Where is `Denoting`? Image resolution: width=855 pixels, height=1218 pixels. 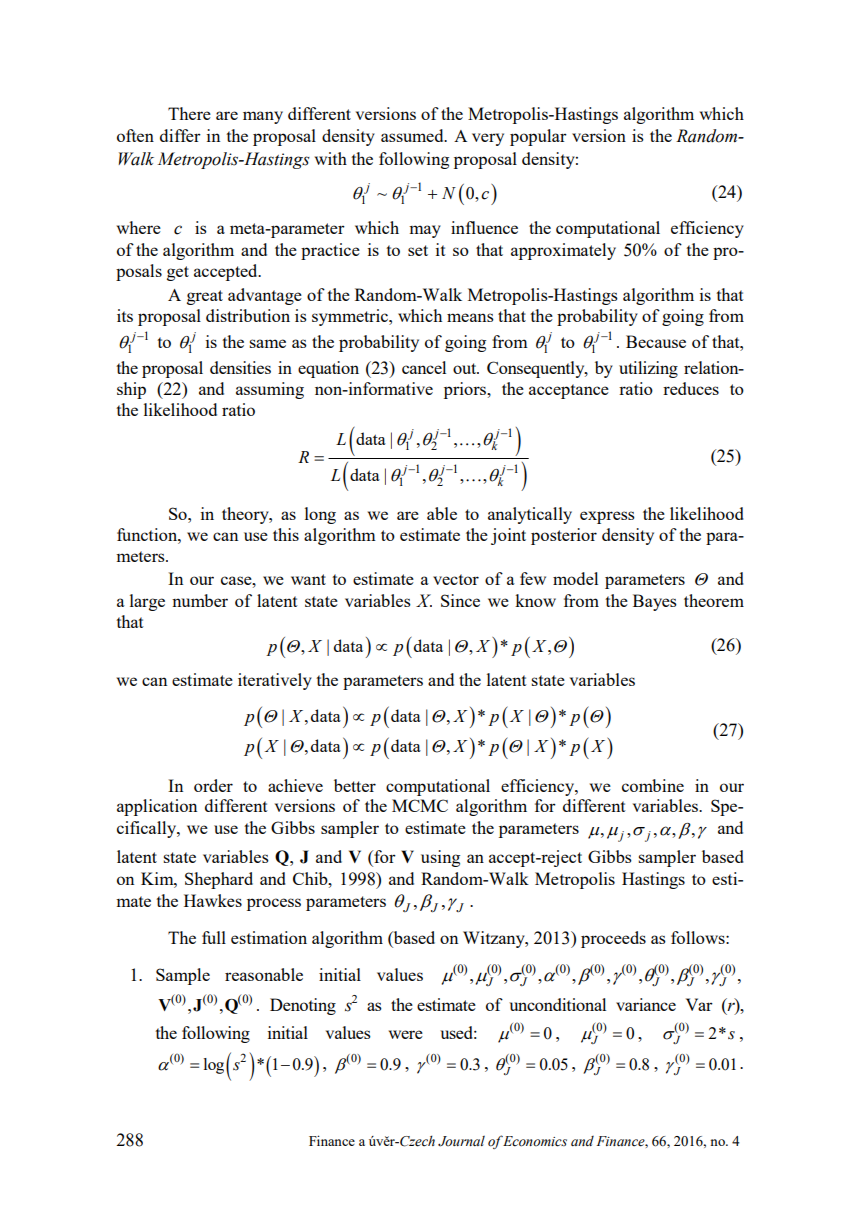 Denoting is located at coordinates (303, 1006).
